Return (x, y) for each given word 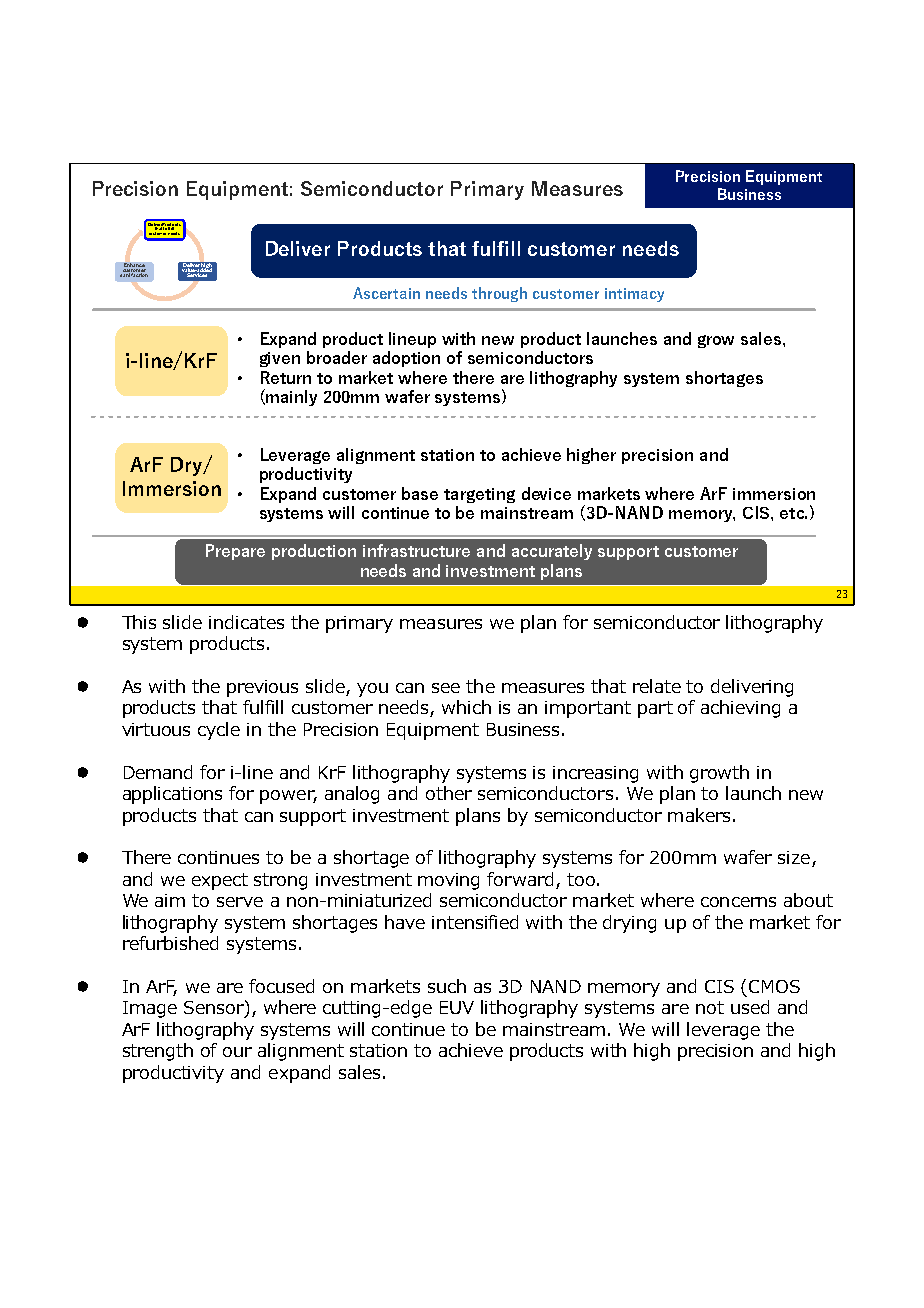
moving (448, 881)
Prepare (235, 552)
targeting (479, 495)
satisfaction (134, 274)
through (499, 294)
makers (699, 815)
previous (262, 688)
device (546, 493)
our (237, 1052)
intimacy (634, 295)
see (446, 688)
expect (220, 881)
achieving (740, 709)
